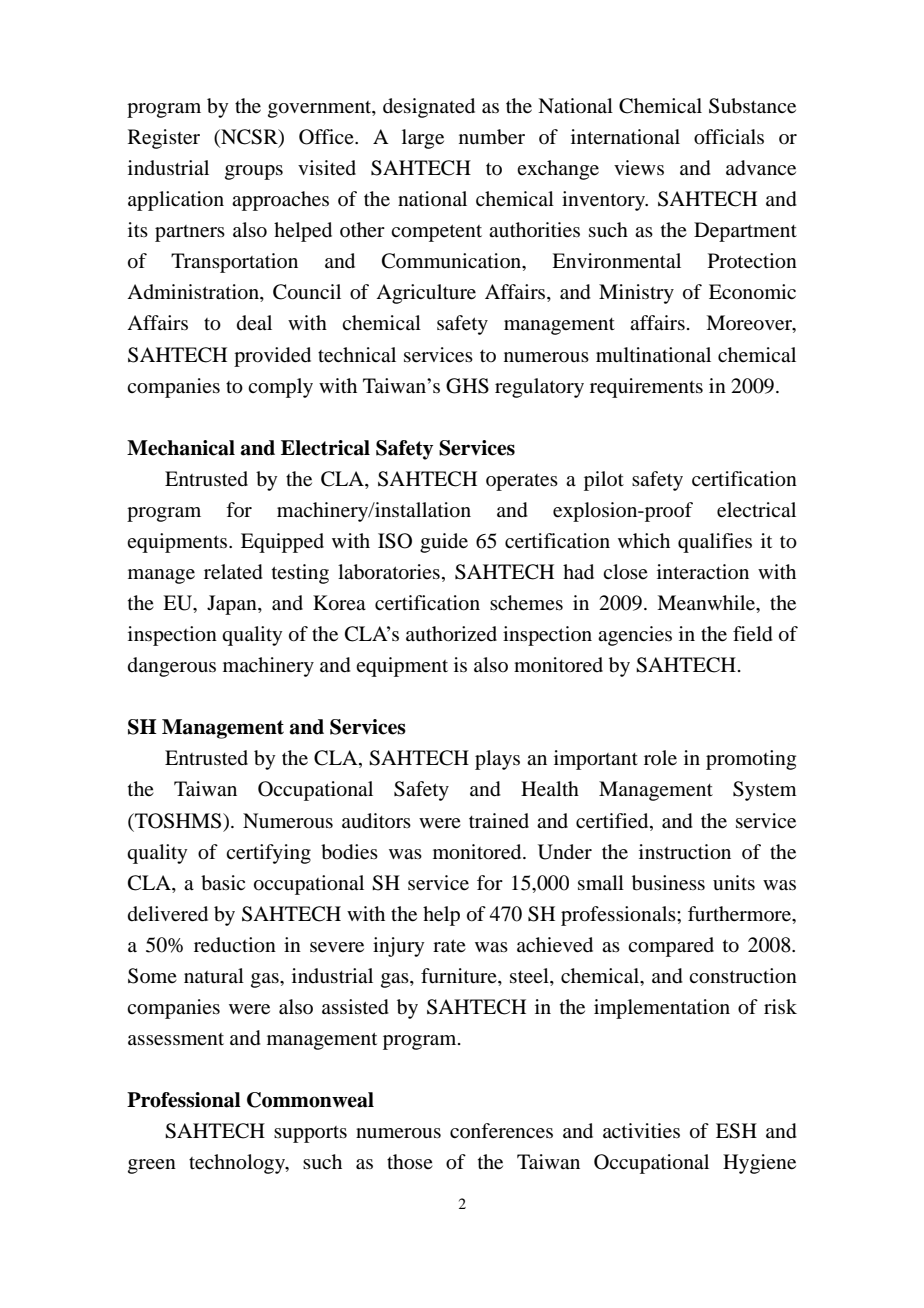 This page has height=1308, width=924. What do you see at coordinates (501, 1131) in the page?
I see `conferences` at bounding box center [501, 1131].
